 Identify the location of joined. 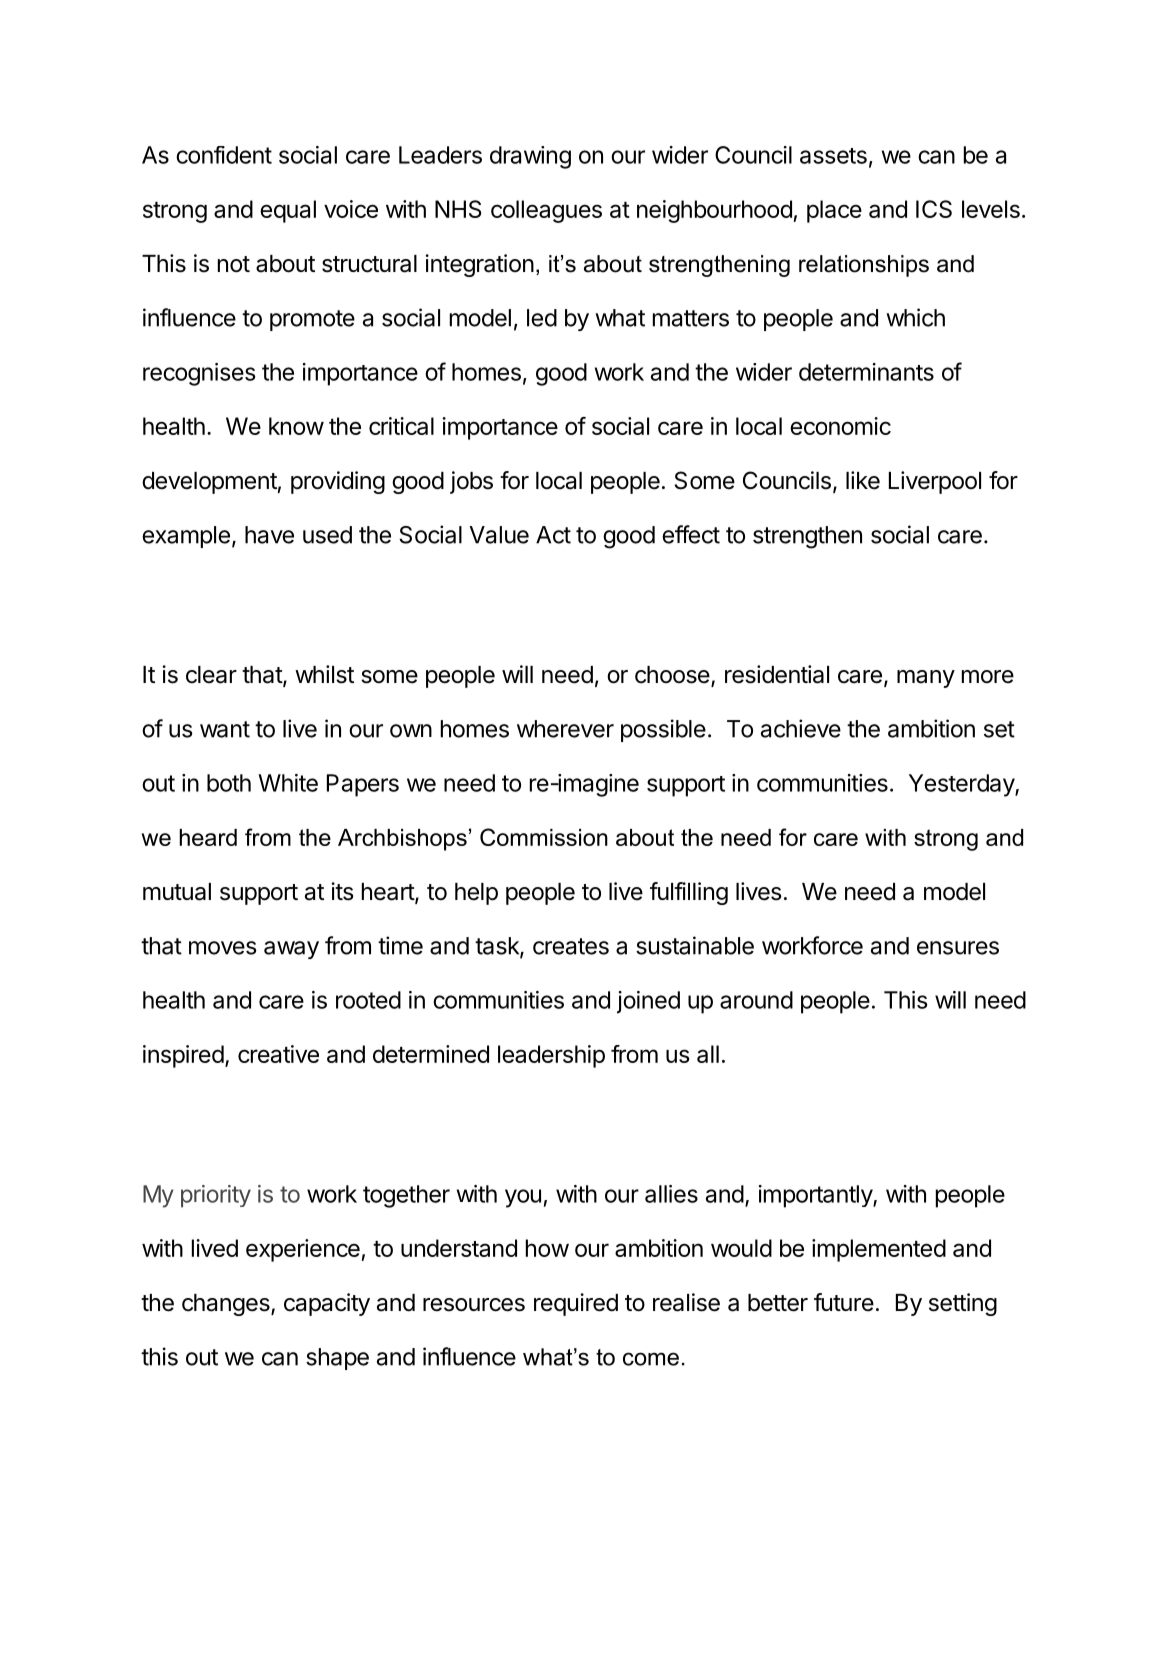
(648, 1002).
